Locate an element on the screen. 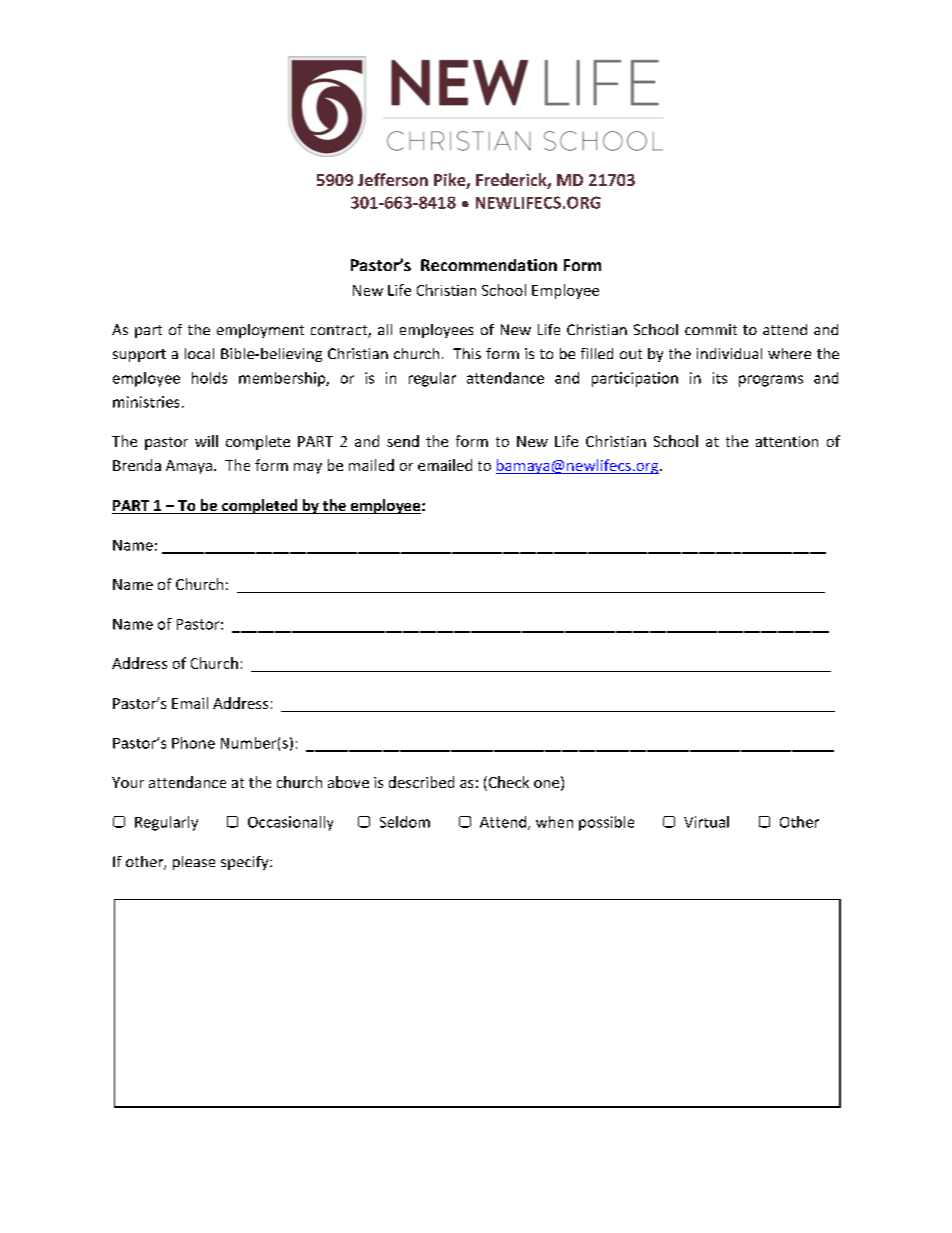 The height and width of the screenshot is (1233, 952). please is located at coordinates (194, 863).
